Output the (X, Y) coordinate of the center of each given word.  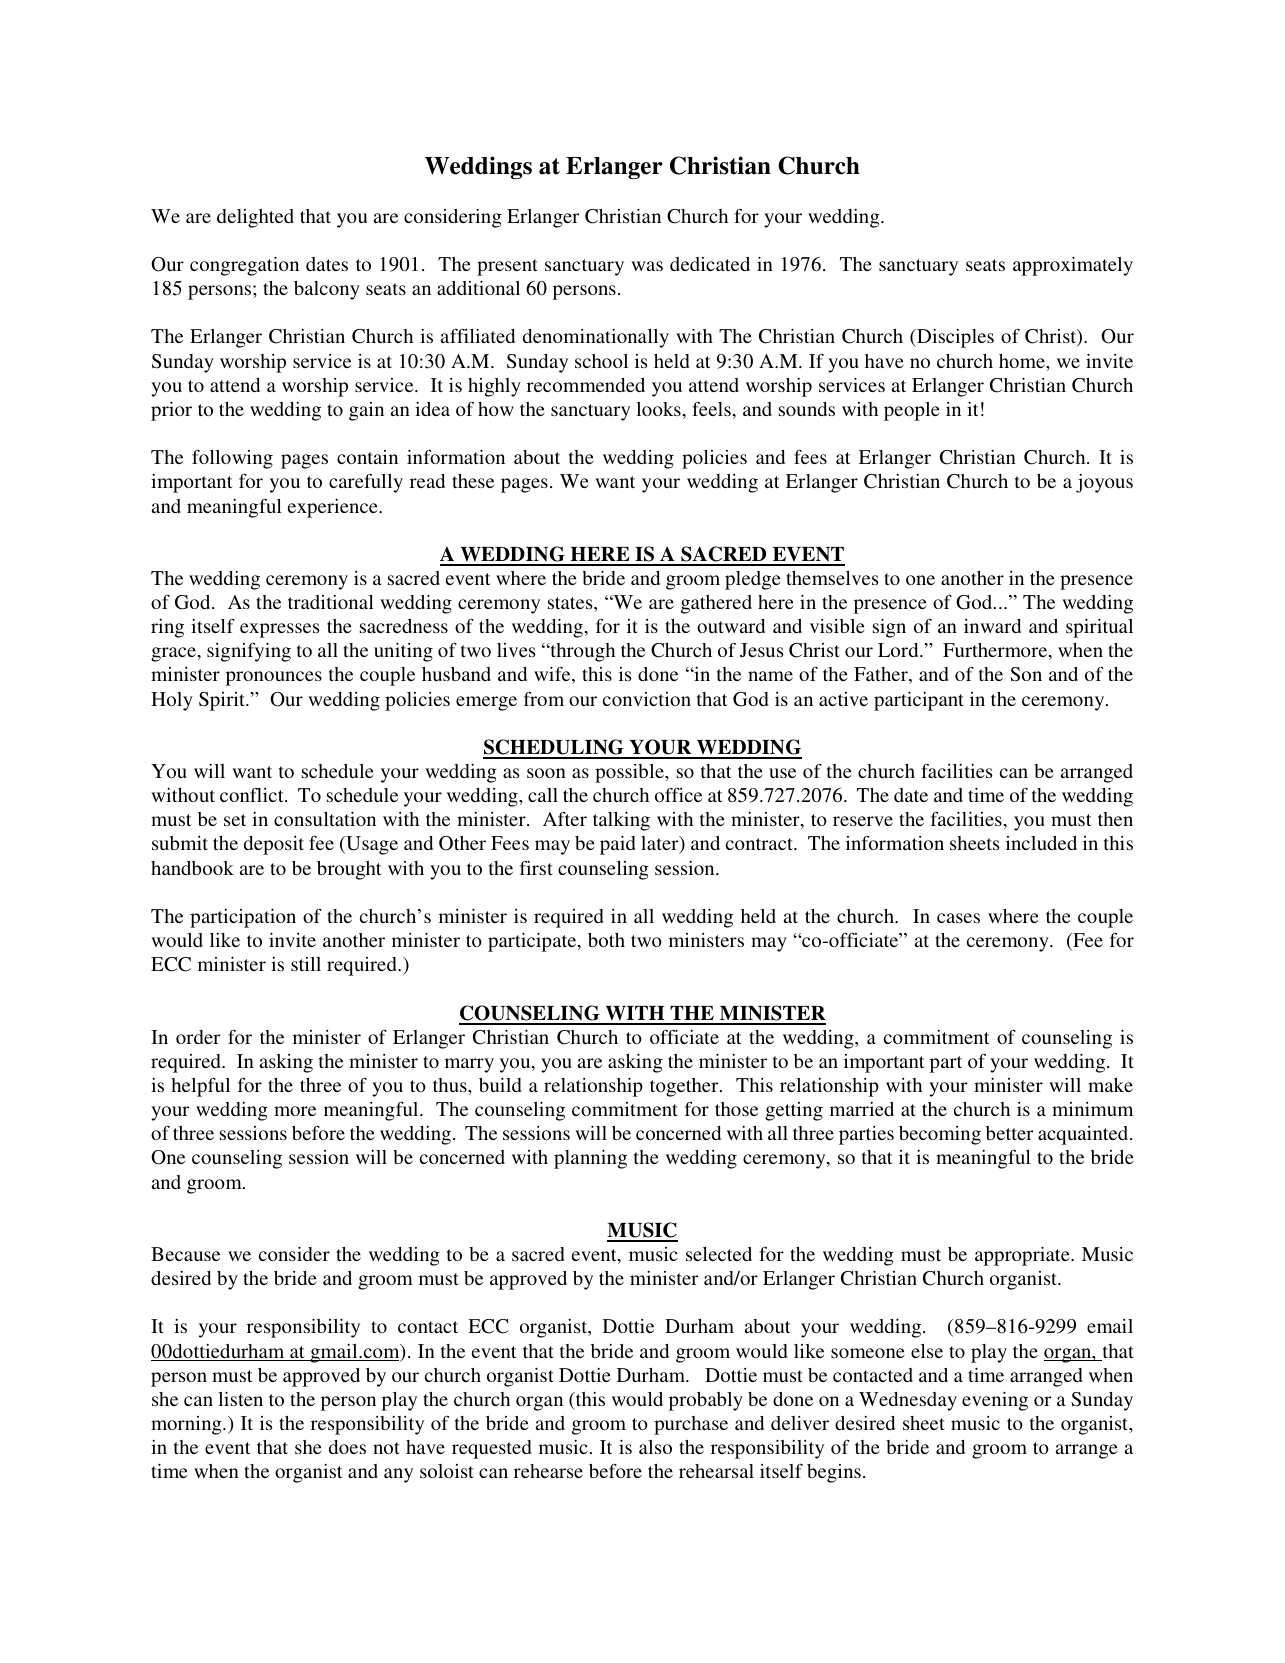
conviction (647, 699)
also (655, 1447)
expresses (280, 630)
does (347, 1447)
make (1110, 1085)
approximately (1073, 266)
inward (992, 626)
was (647, 266)
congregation (244, 266)
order (198, 1037)
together (685, 1087)
